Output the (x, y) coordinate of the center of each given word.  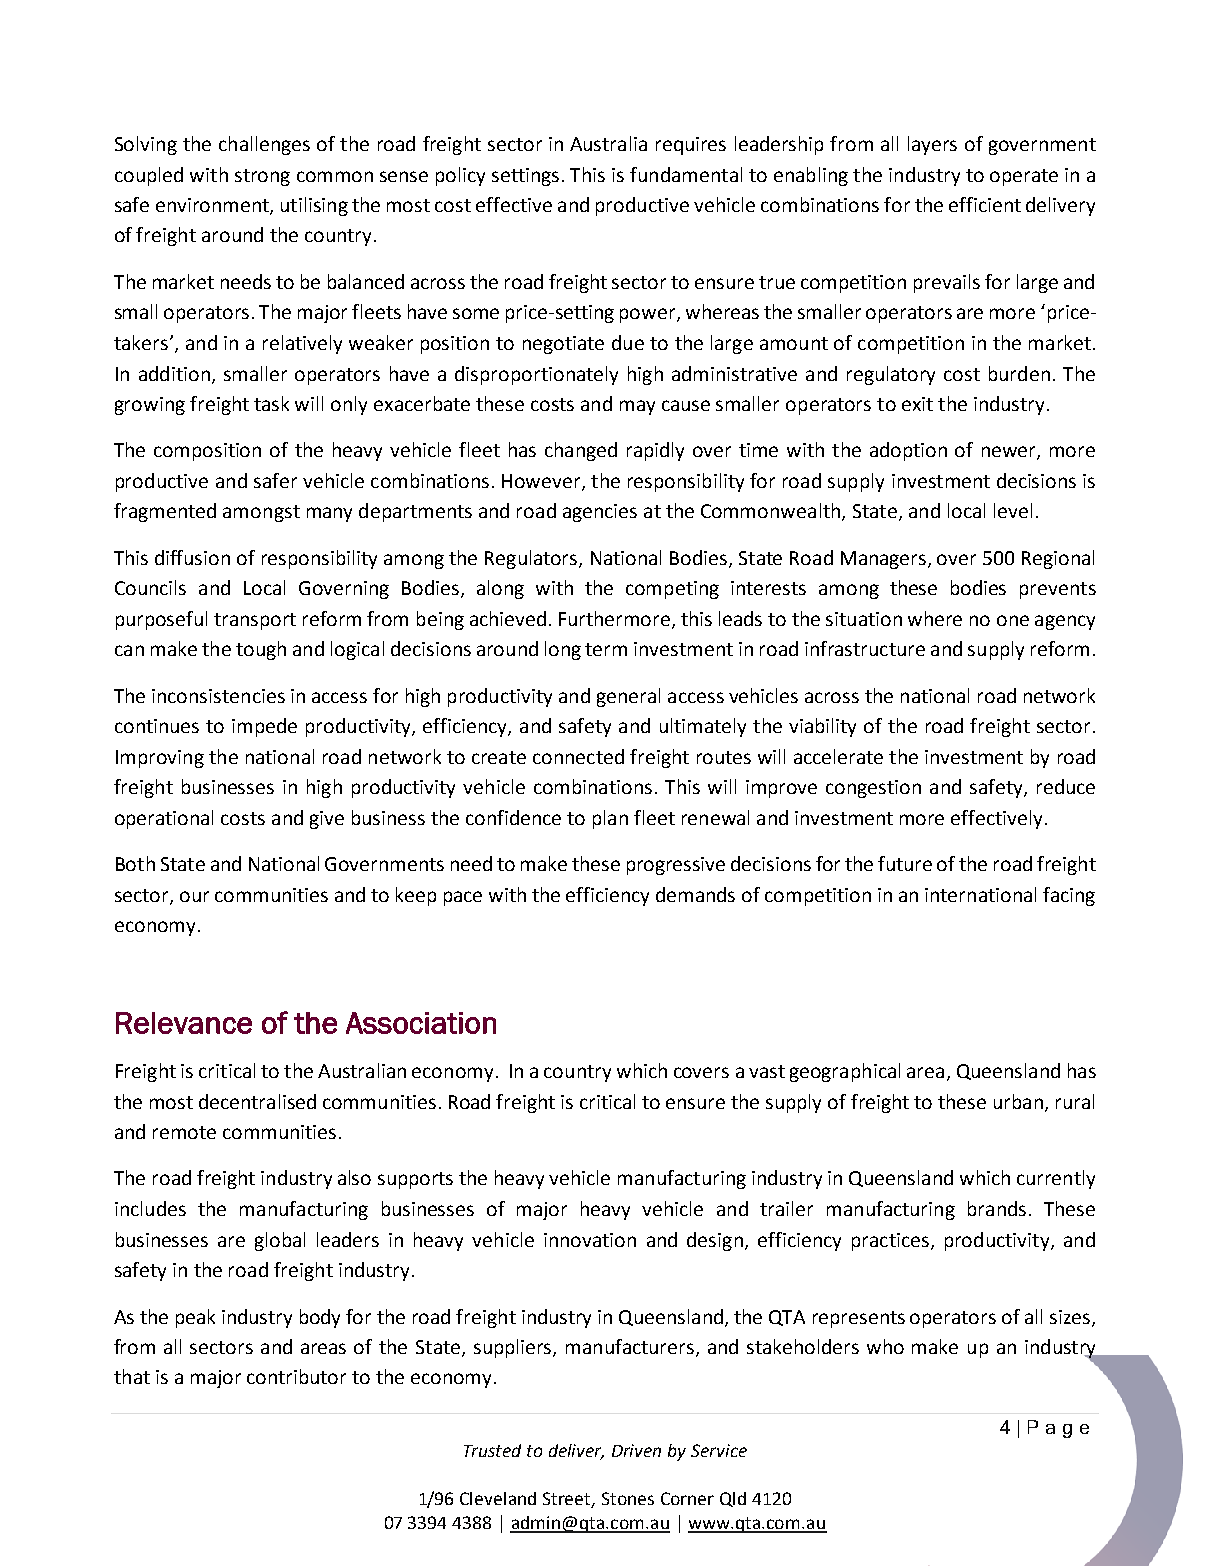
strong (262, 177)
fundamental (686, 174)
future (905, 863)
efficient (985, 204)
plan (610, 819)
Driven (636, 1450)
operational (164, 819)
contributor (296, 1376)
